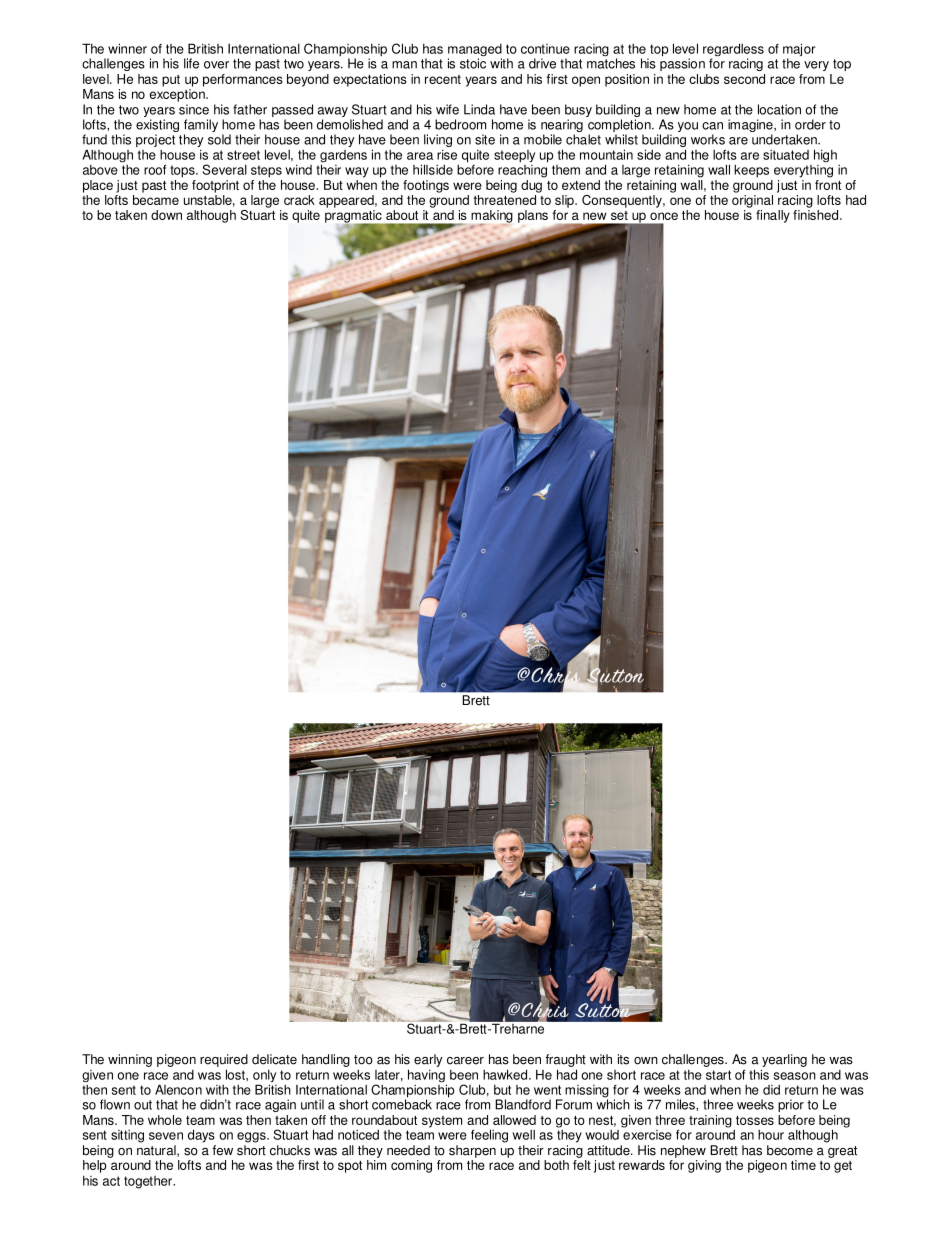  What do you see at coordinates (744, 79) in the document?
I see `second` at bounding box center [744, 79].
